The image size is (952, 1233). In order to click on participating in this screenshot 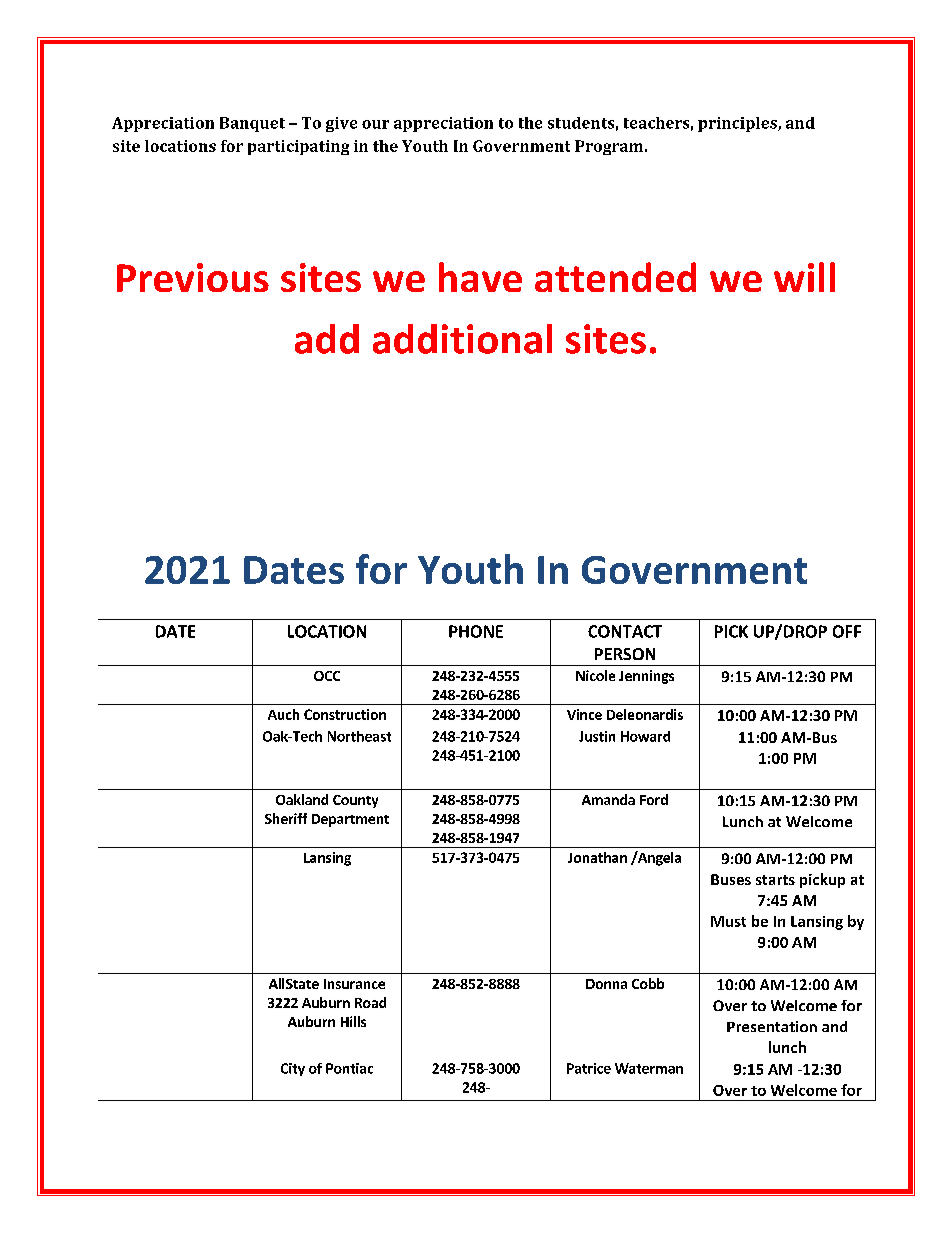, I will do `click(298, 147)`.
